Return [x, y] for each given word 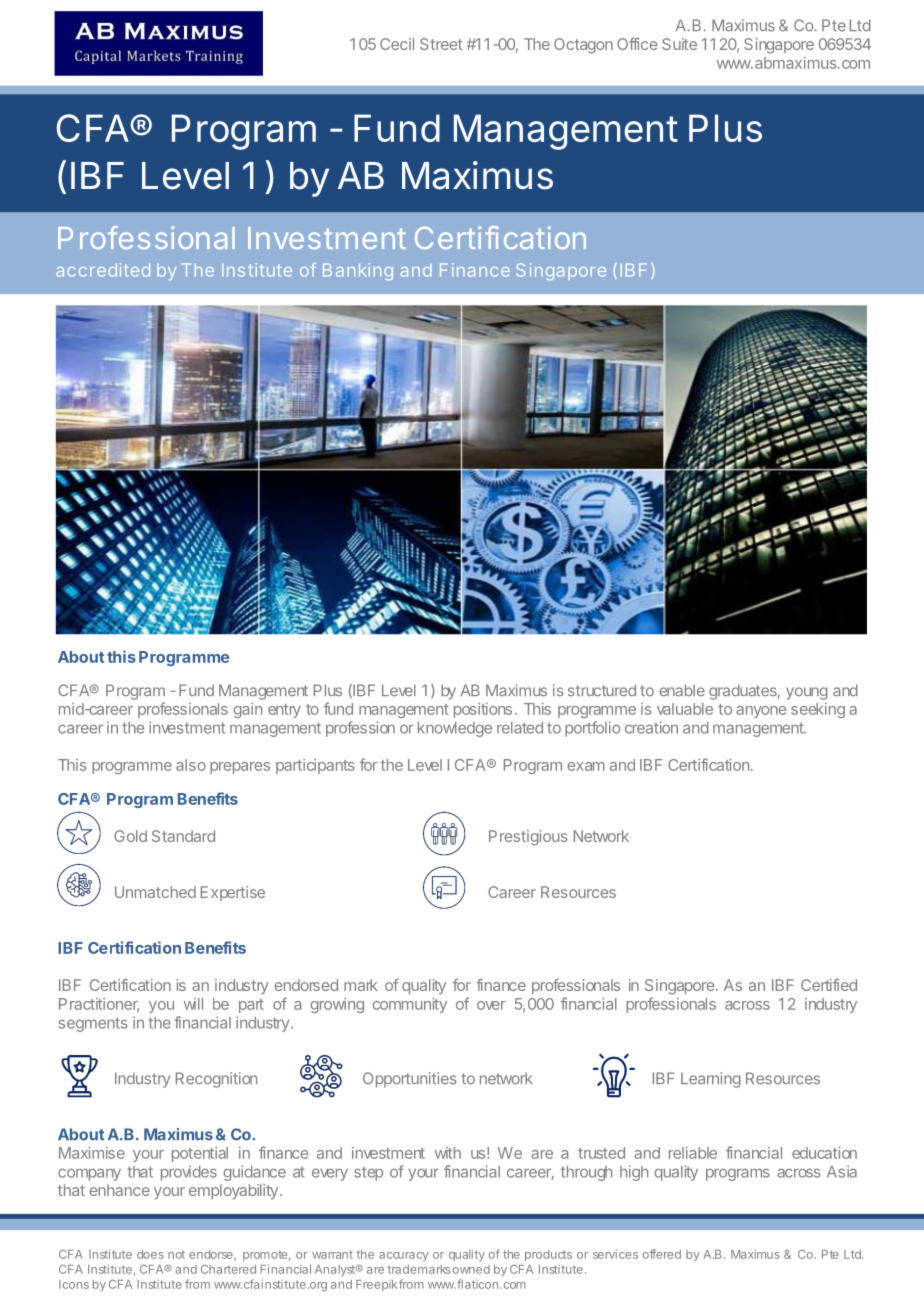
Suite [679, 44]
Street [441, 44]
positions [483, 710]
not [176, 1254]
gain [248, 710]
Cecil [397, 44]
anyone [761, 712]
